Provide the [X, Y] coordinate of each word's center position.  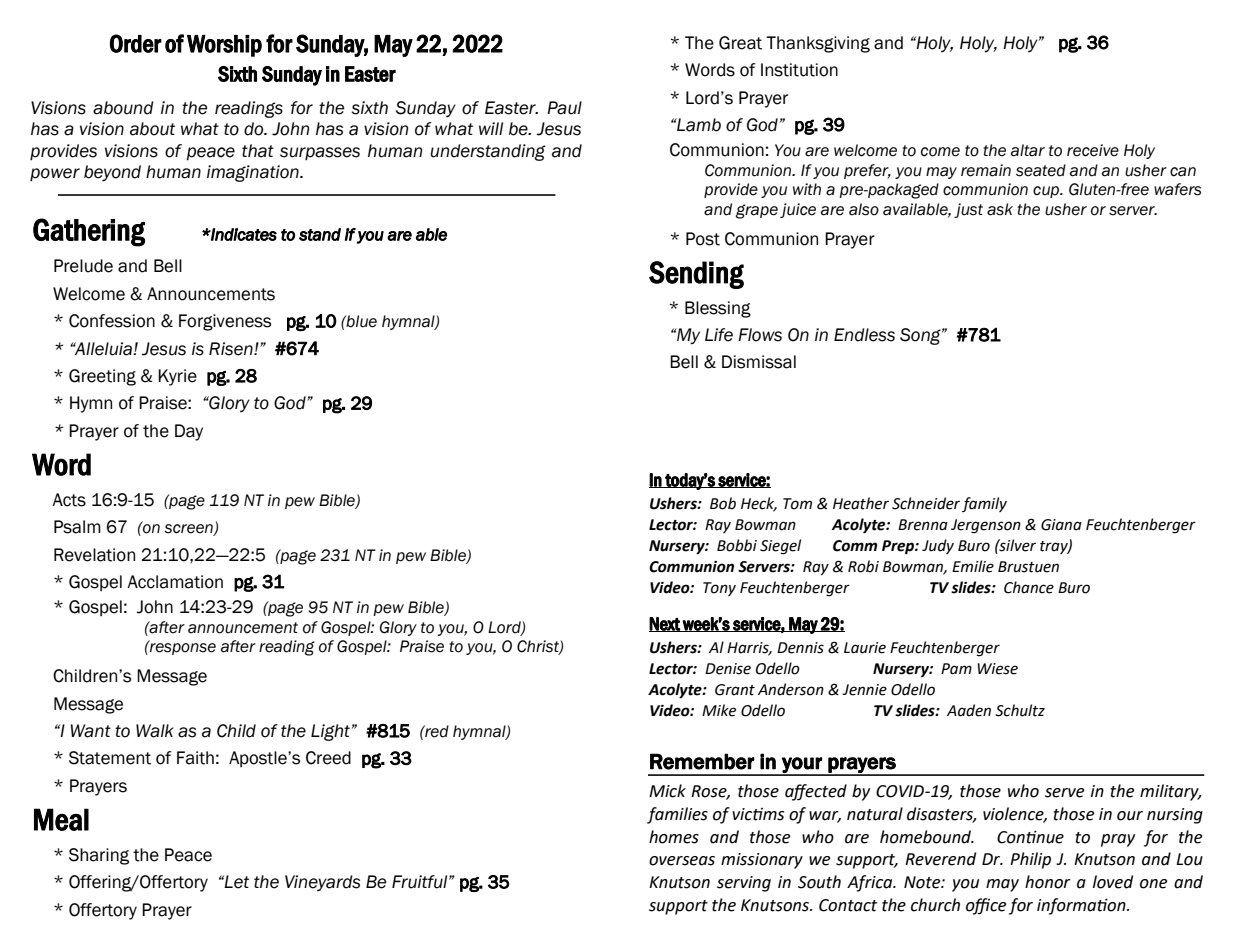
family [984, 504]
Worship [224, 46]
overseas [682, 861]
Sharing [99, 856]
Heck [759, 504]
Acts [69, 500]
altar [1028, 150]
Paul [564, 108]
